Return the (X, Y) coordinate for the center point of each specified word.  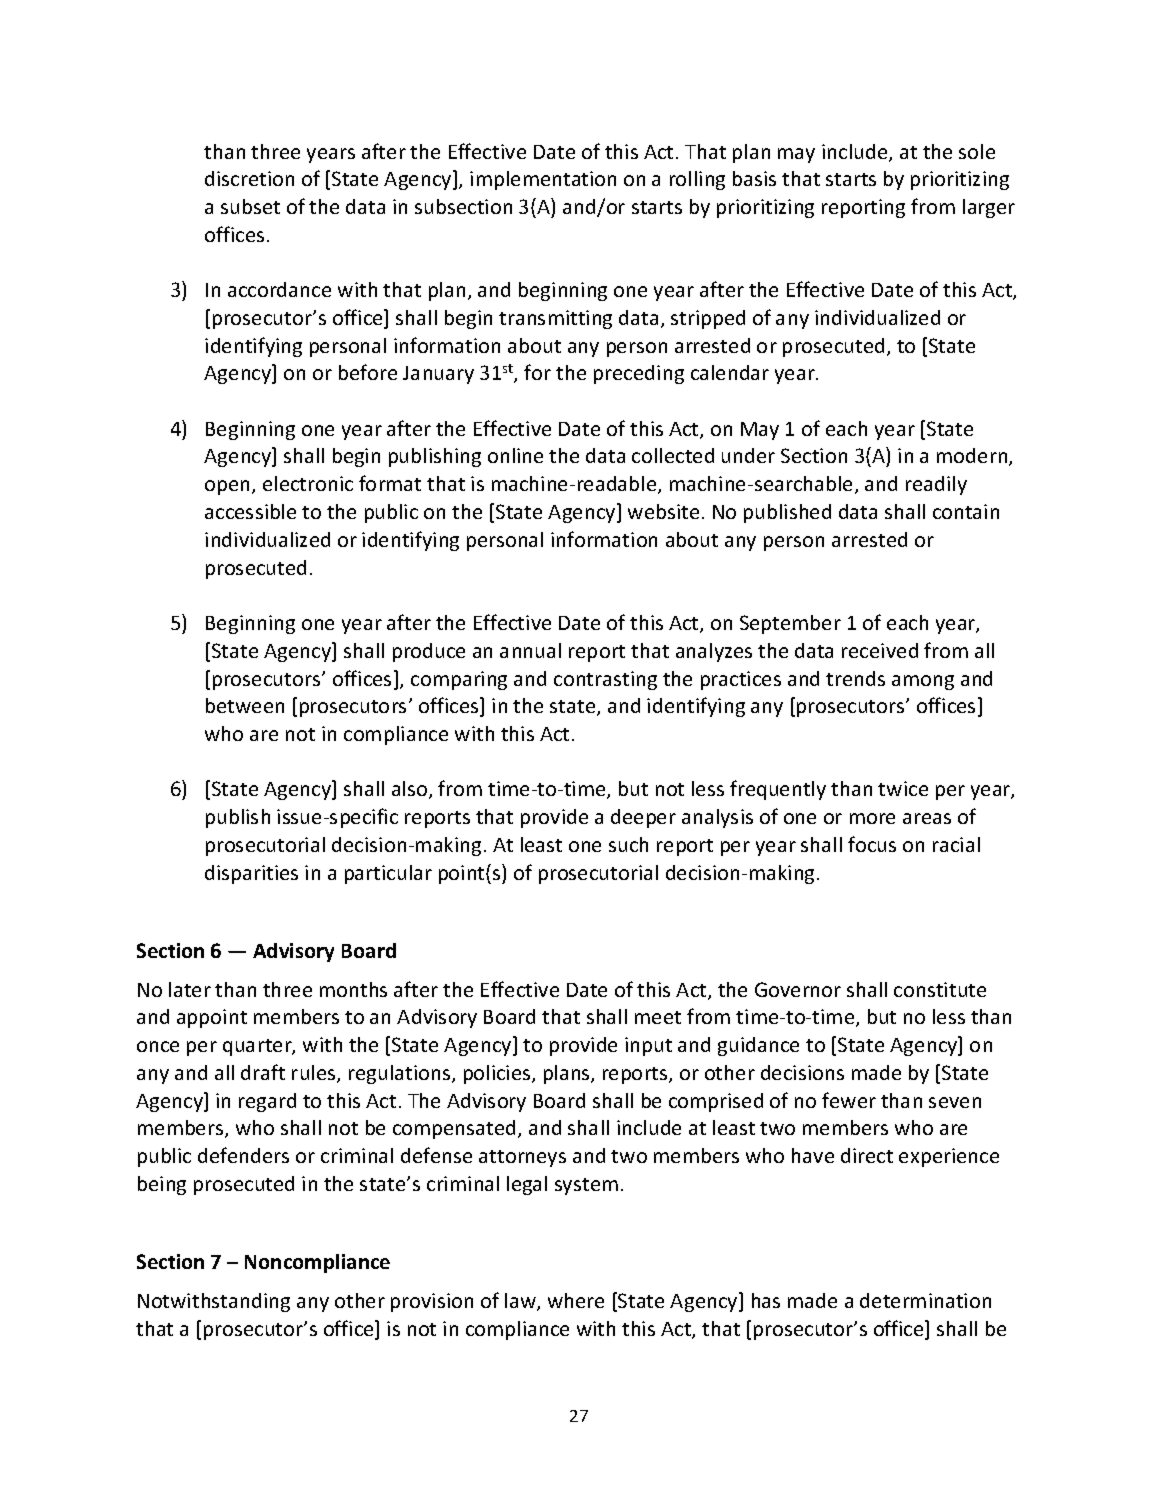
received (880, 650)
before (368, 372)
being (162, 1185)
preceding (639, 374)
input (648, 1046)
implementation (543, 180)
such (628, 844)
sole (977, 151)
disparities (251, 874)
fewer (849, 1100)
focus (872, 844)
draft (263, 1072)
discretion (249, 178)
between (245, 705)
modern (973, 457)
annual (530, 650)
